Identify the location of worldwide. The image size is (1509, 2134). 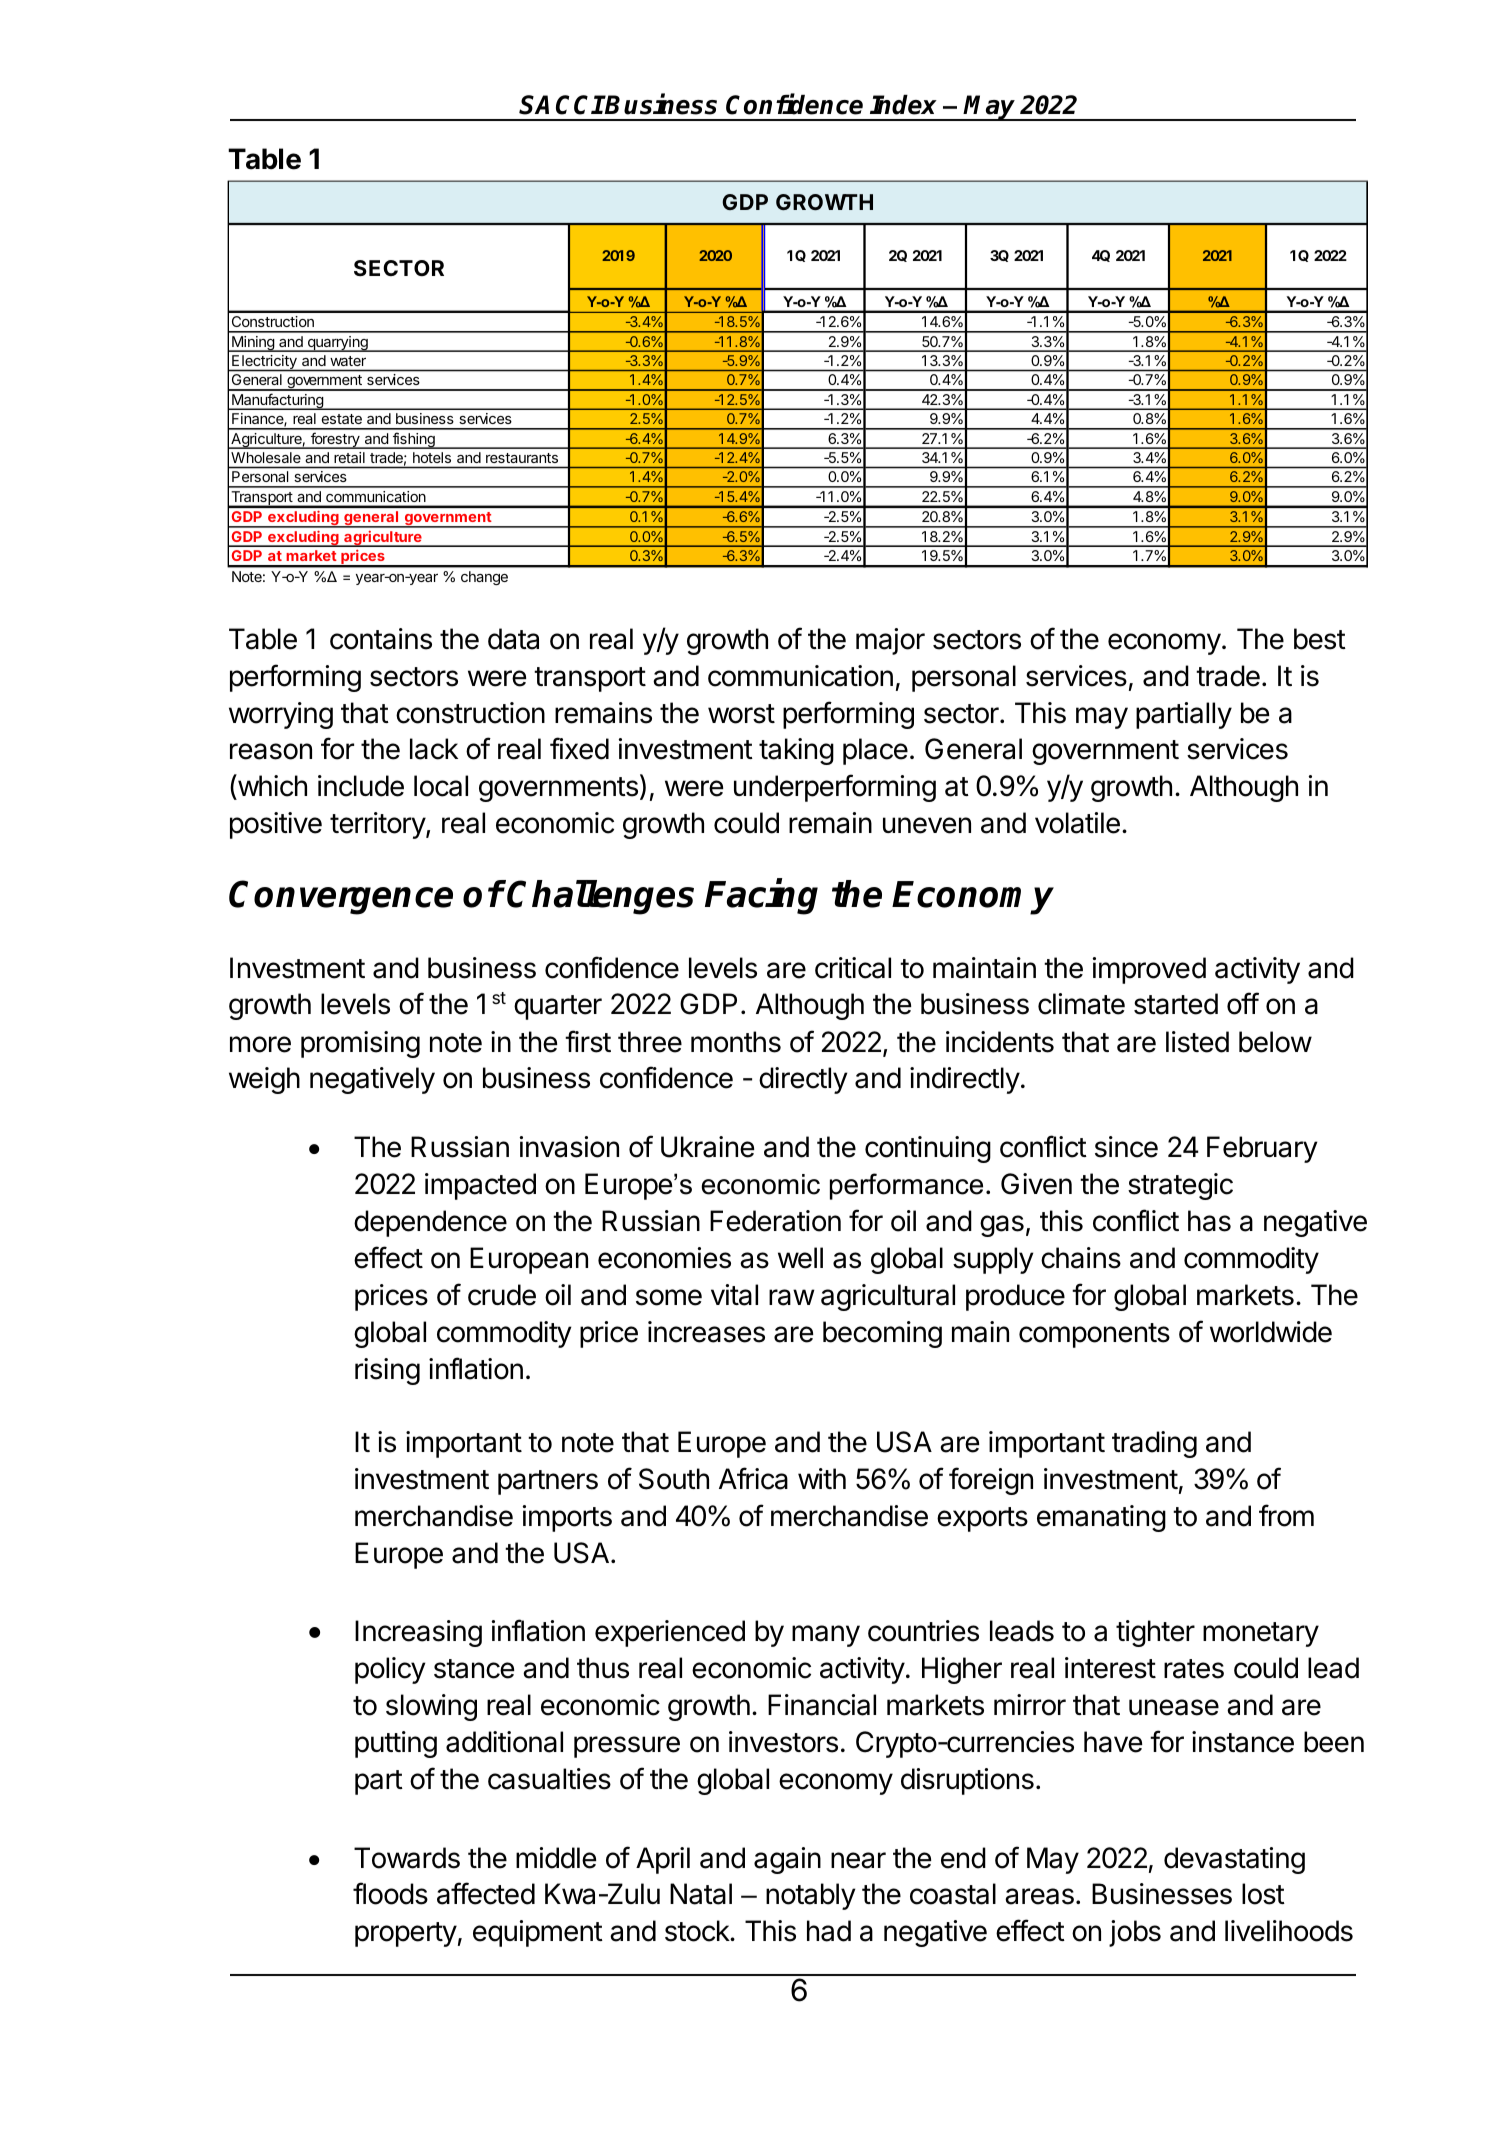
(1271, 1332).
